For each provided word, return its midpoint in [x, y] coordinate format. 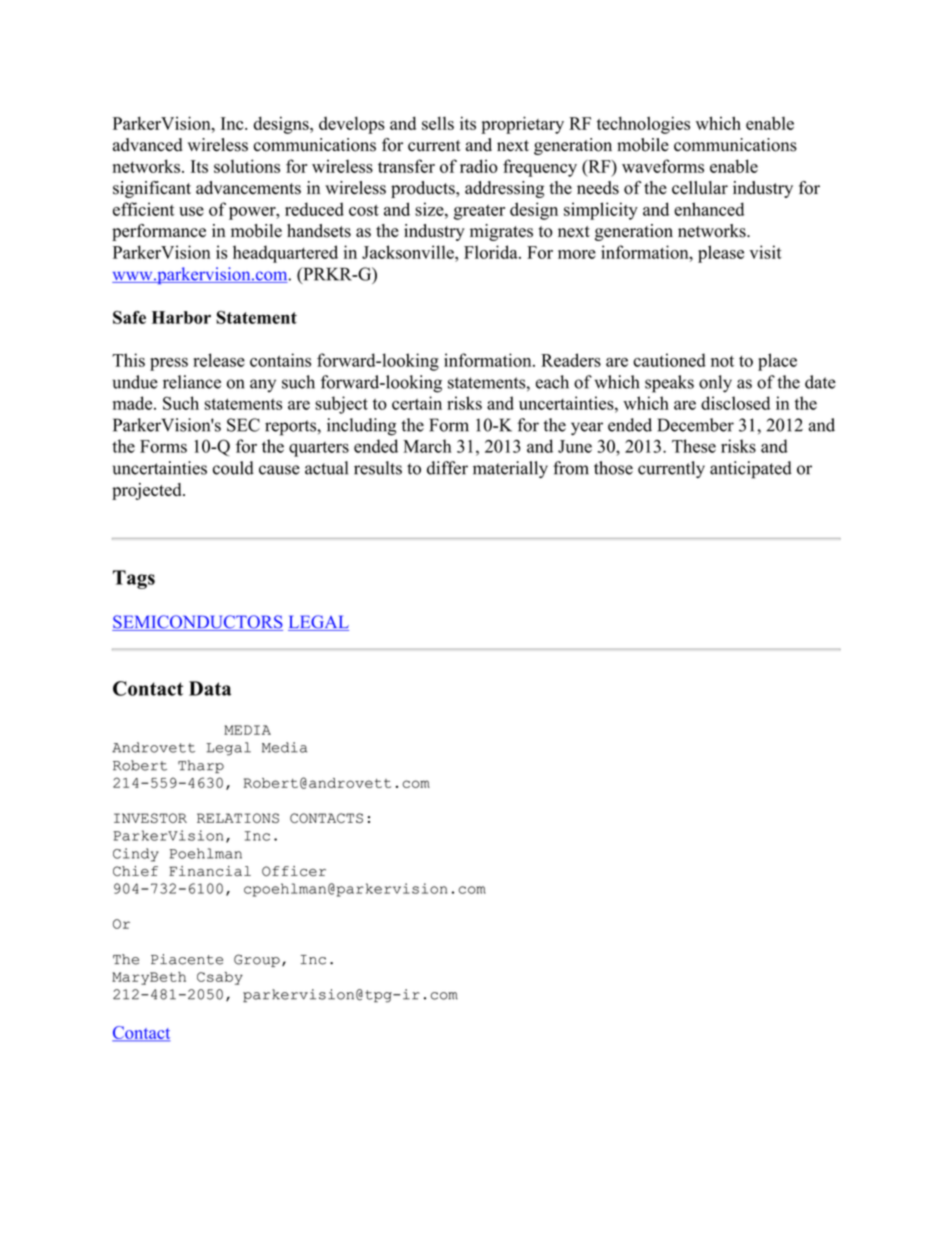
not [722, 361]
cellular [700, 188]
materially [510, 469]
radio [479, 166]
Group [257, 960]
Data [210, 688]
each [552, 382]
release [219, 360]
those [613, 468]
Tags [134, 579]
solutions [247, 166]
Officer [294, 871]
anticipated [751, 470]
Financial [210, 871]
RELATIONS [238, 818]
